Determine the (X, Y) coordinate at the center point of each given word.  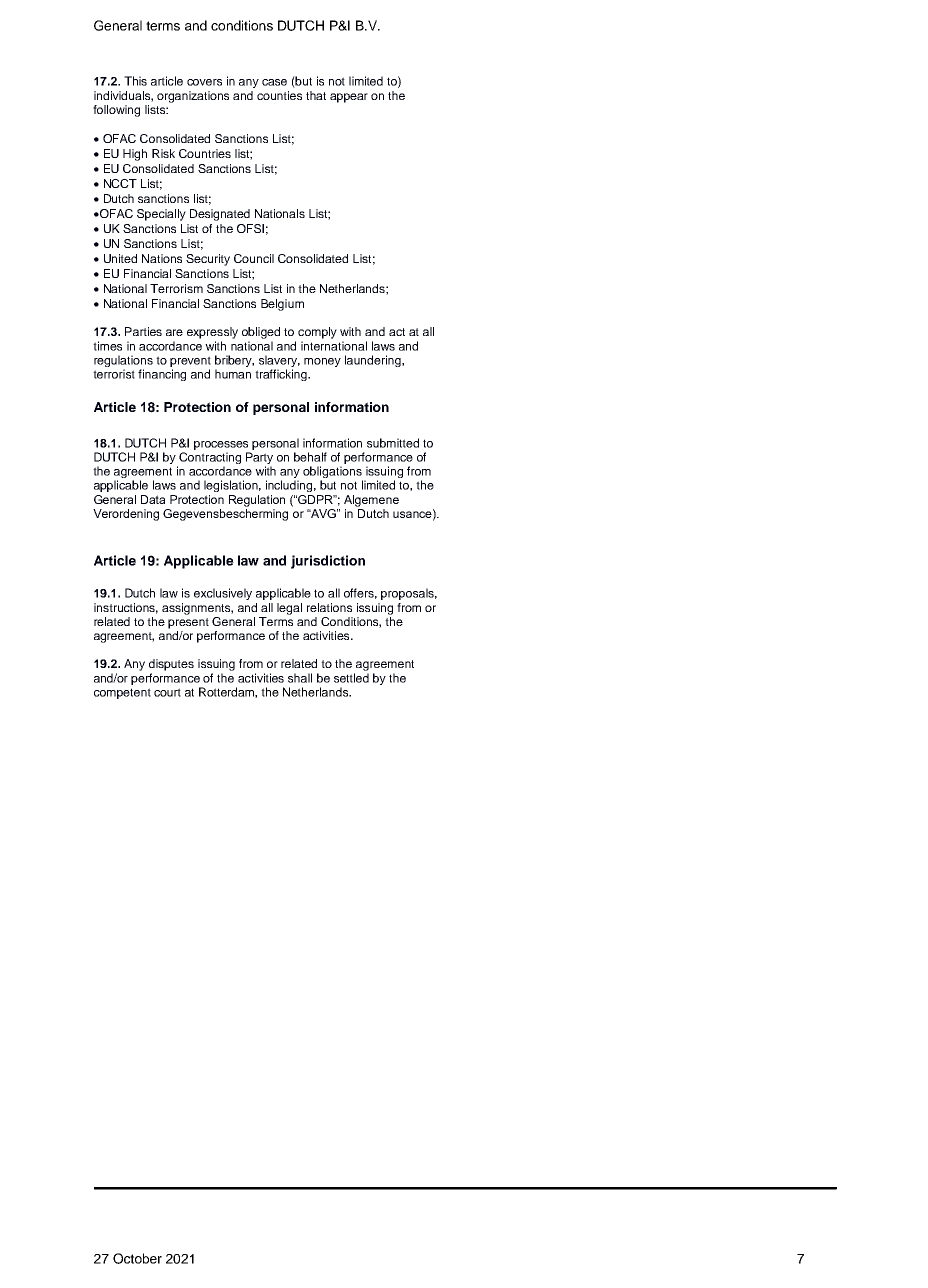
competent (122, 693)
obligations (333, 473)
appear (349, 98)
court (167, 692)
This (135, 81)
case (274, 82)
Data (153, 499)
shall (300, 678)
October (137, 1258)
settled (351, 678)
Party (259, 459)
